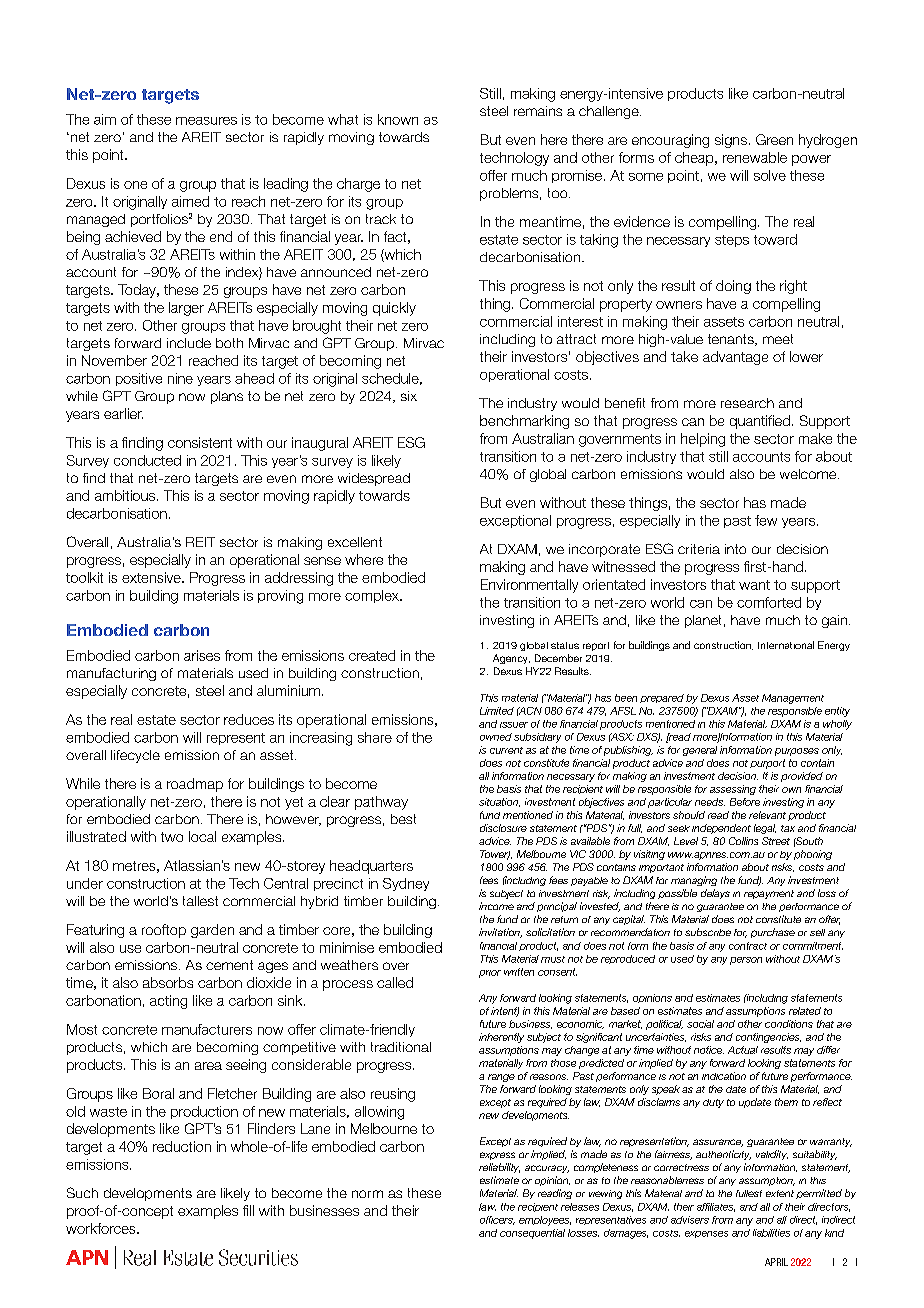 The height and width of the page is (1308, 924). What do you see at coordinates (497, 711) in the page?
I see `Limited` at bounding box center [497, 711].
